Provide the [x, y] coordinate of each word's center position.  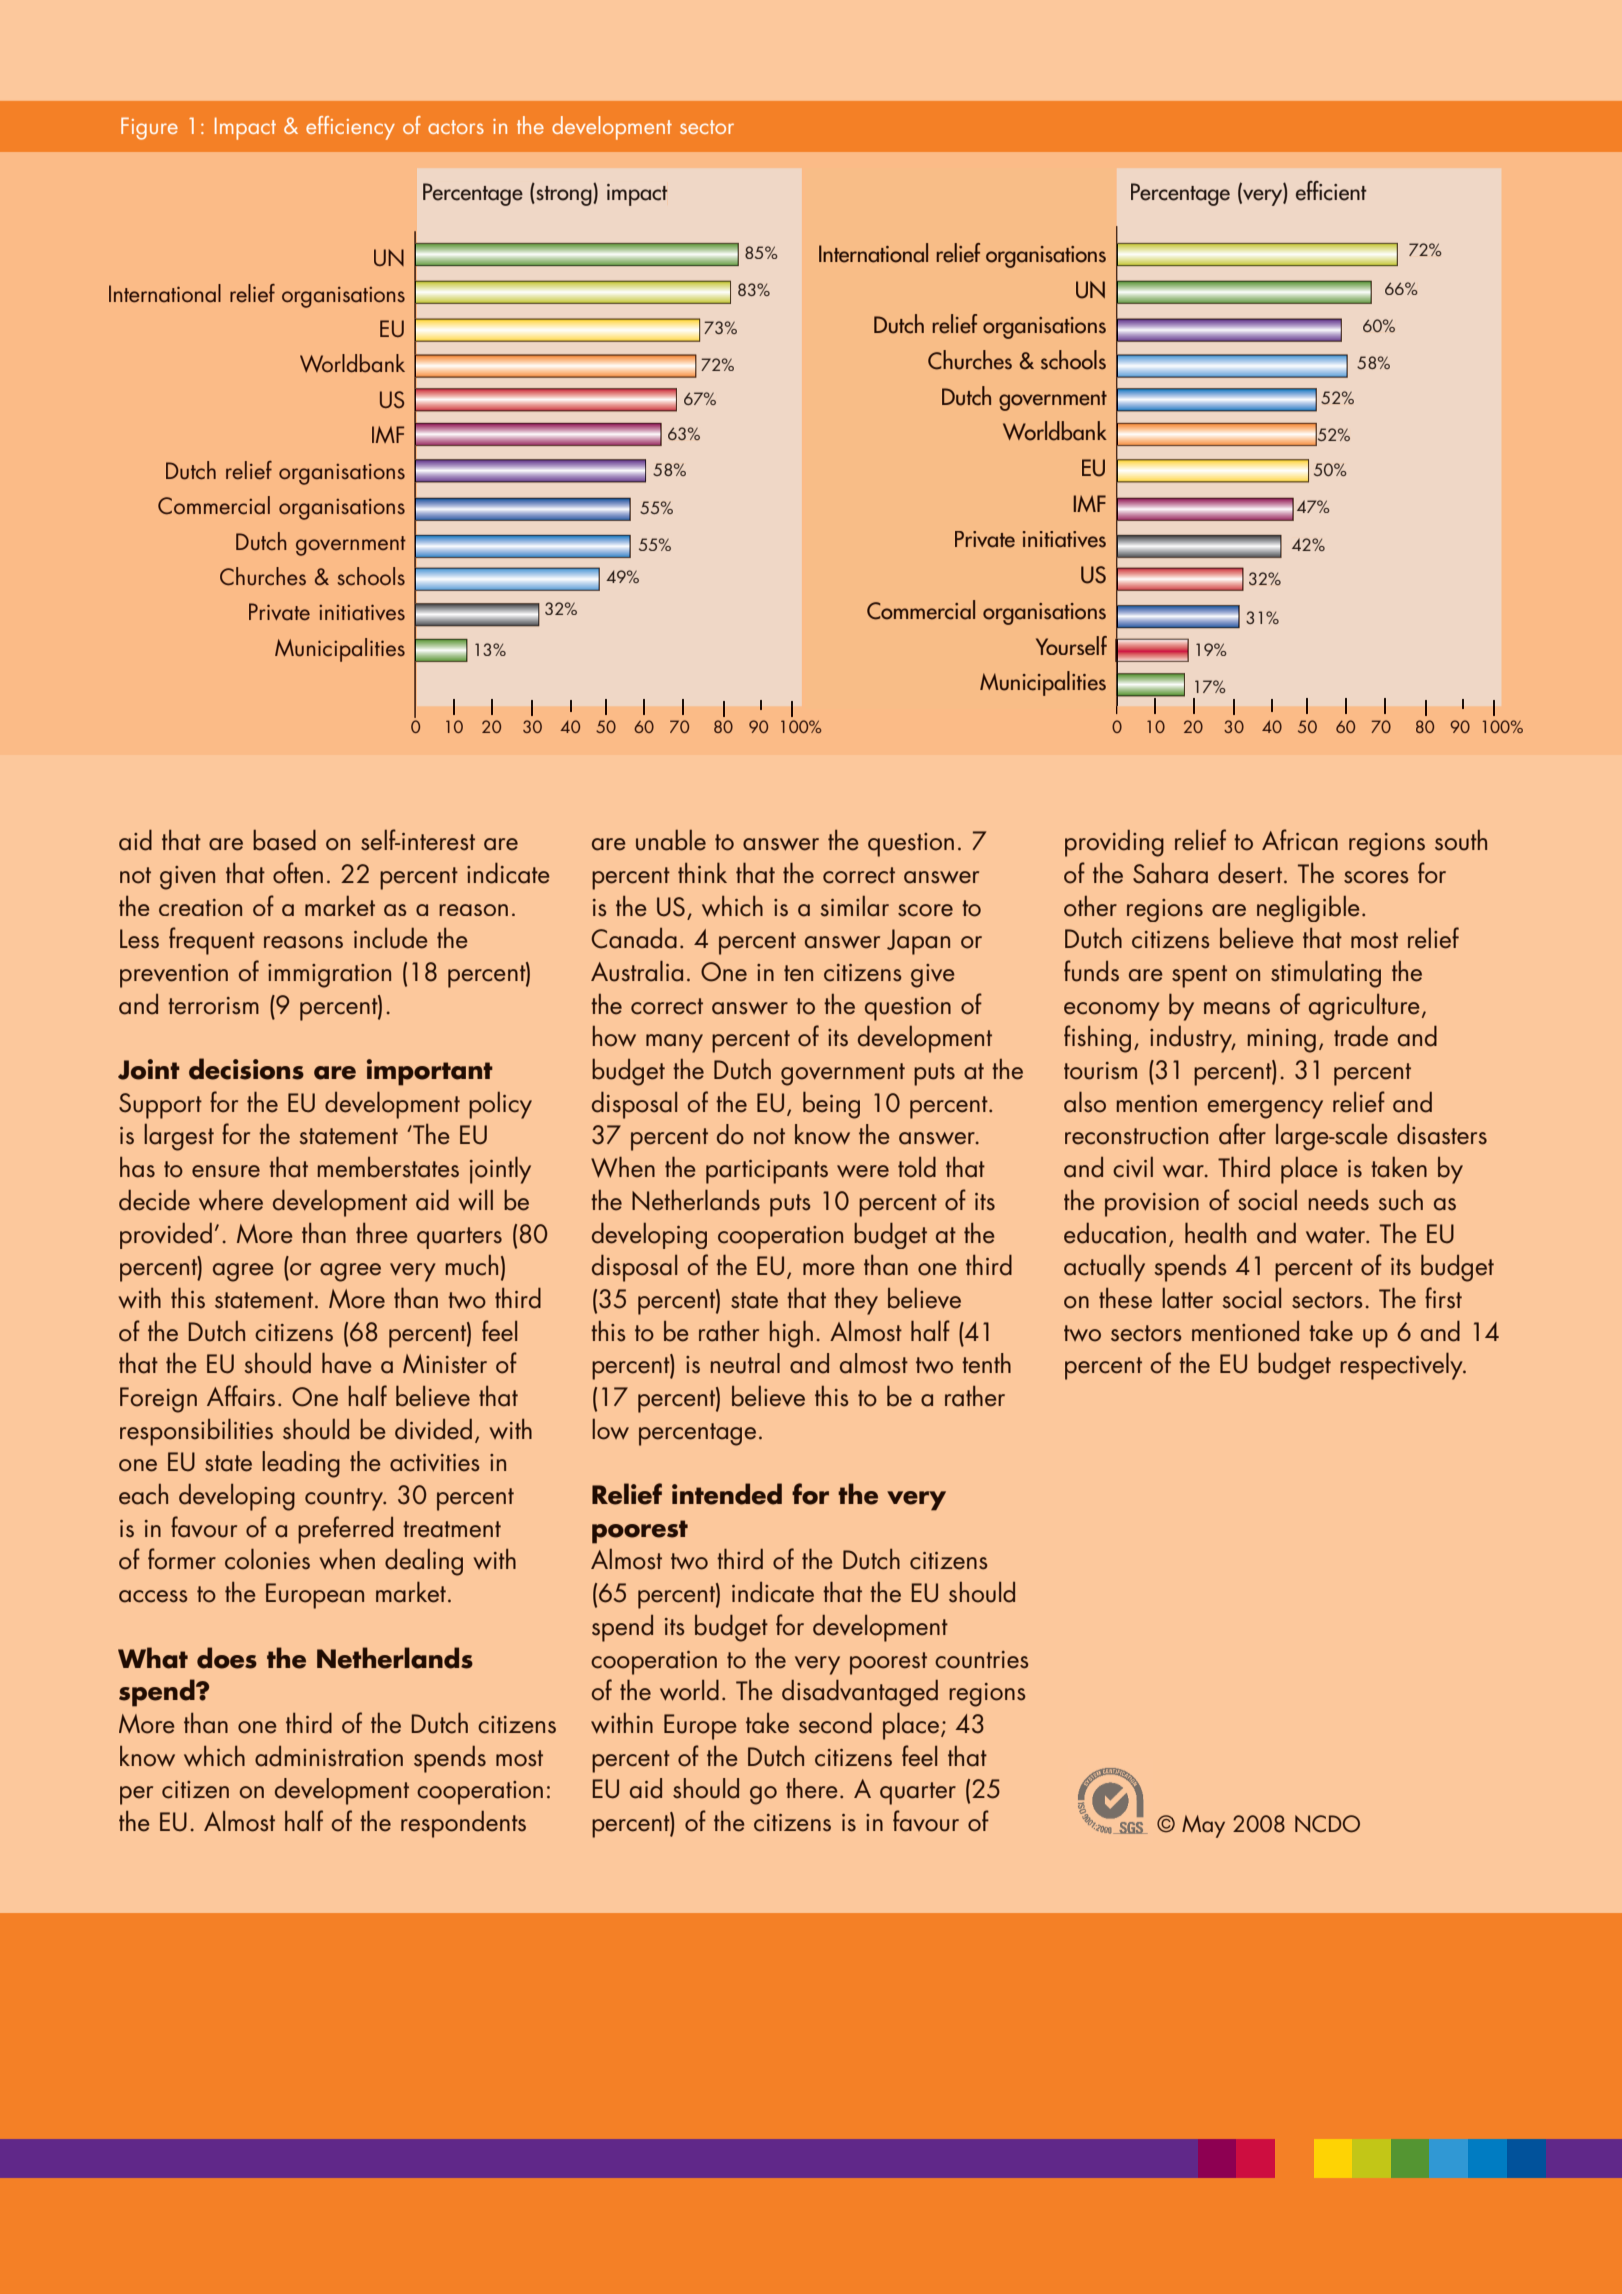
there [812, 1788]
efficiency [350, 128]
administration [329, 1756]
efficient [1331, 191]
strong [564, 194]
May [1203, 1826]
